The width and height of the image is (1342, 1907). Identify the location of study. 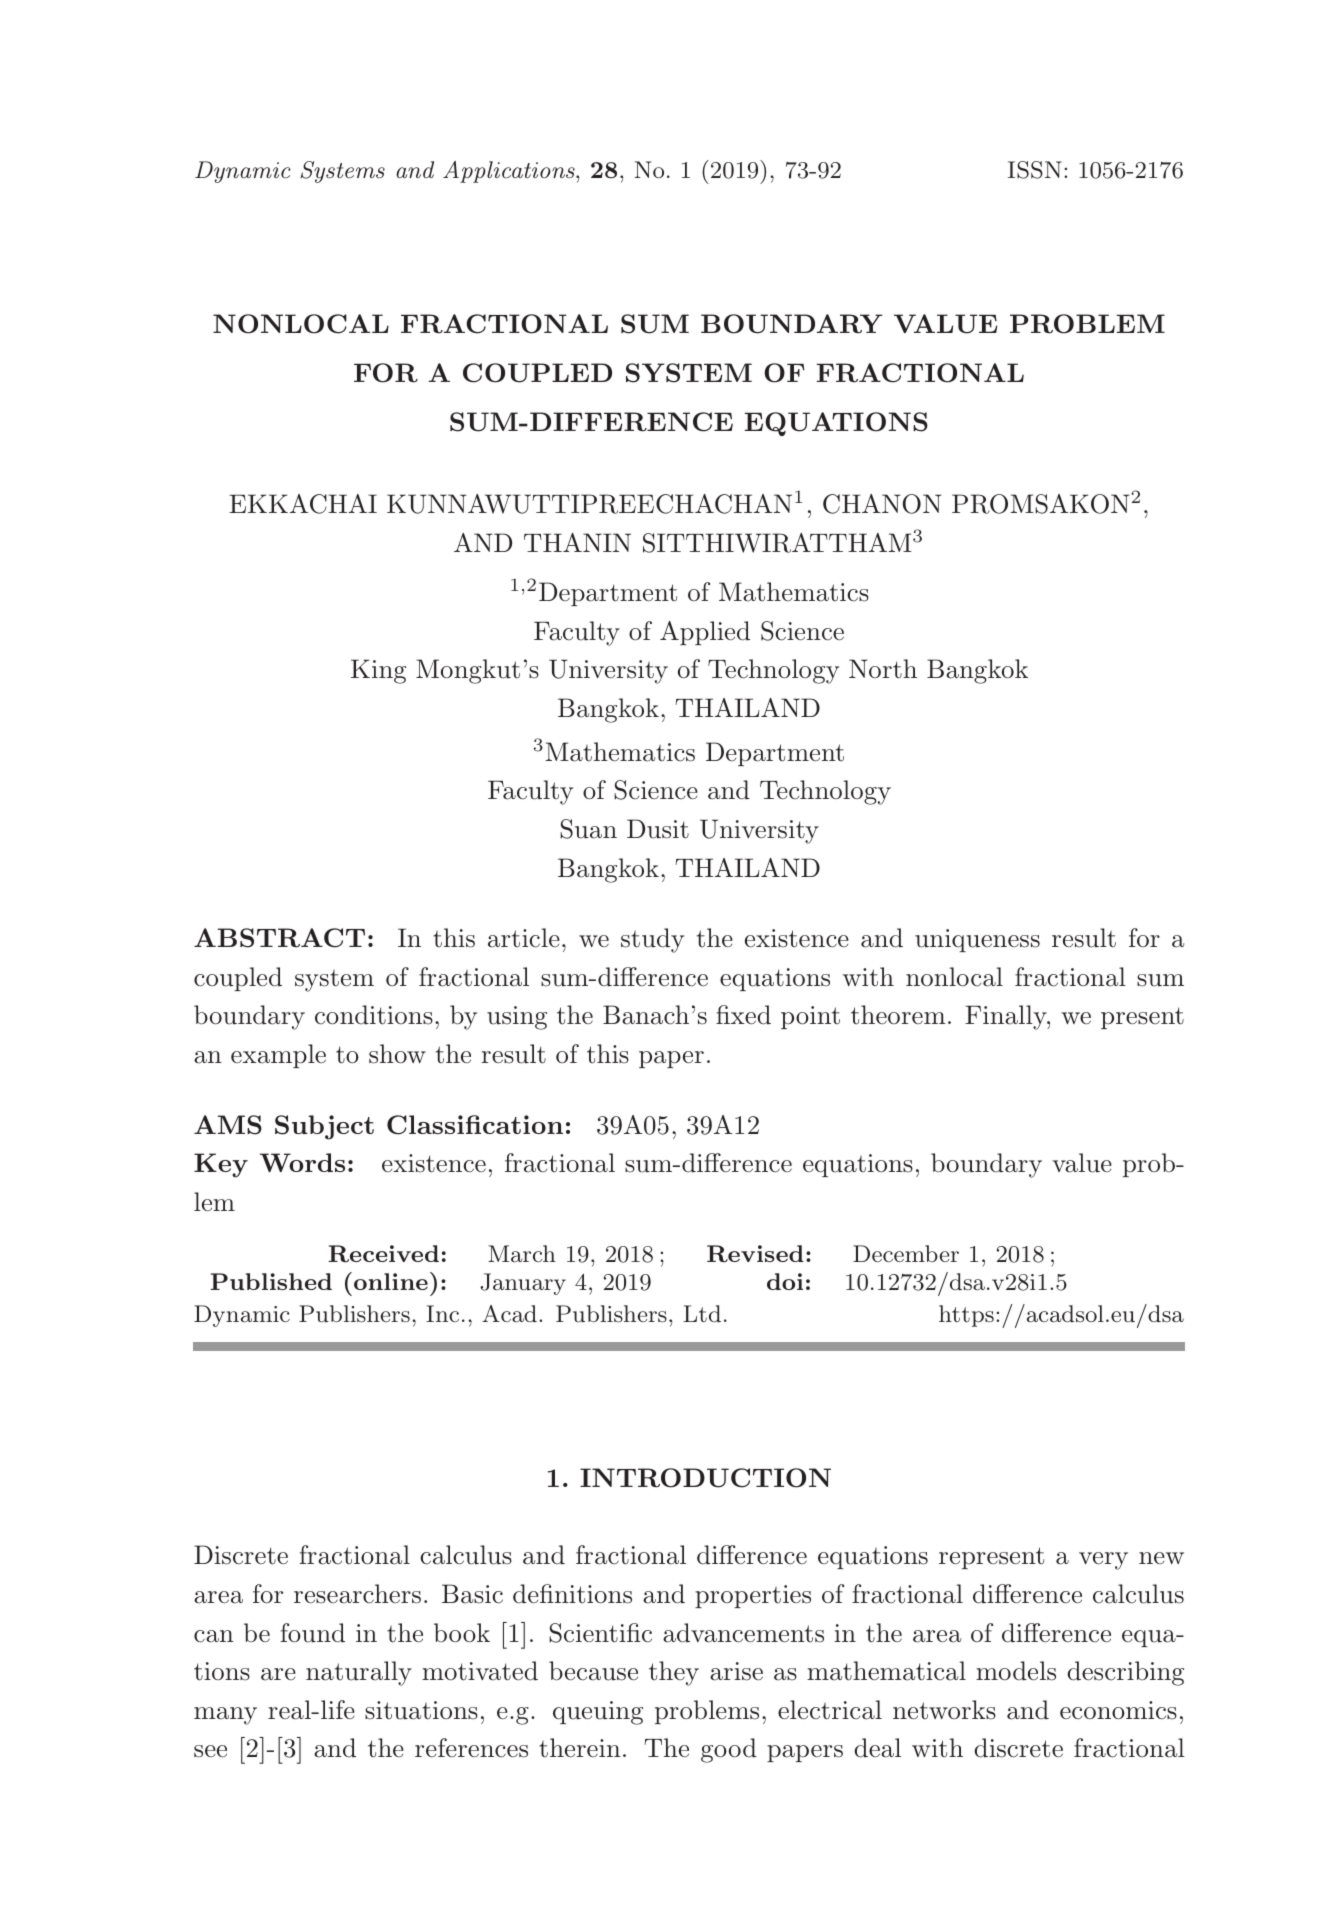
(652, 940).
